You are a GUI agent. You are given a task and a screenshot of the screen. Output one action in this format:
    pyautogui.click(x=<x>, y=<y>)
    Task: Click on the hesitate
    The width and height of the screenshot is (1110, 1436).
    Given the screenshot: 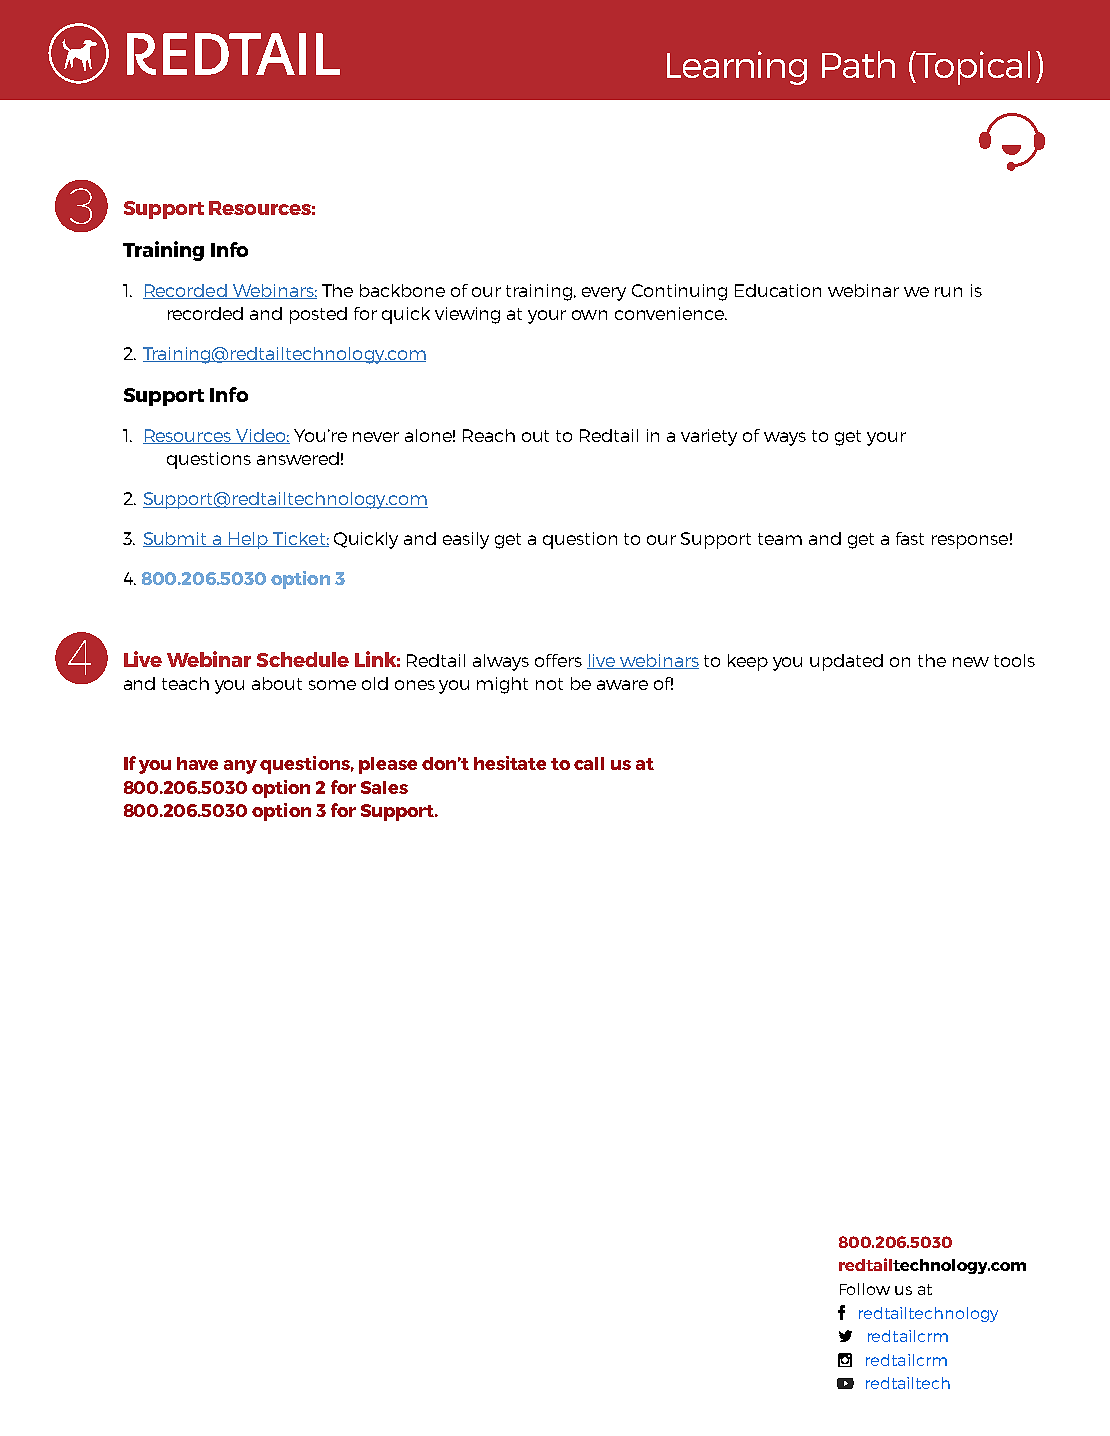 What is the action you would take?
    pyautogui.click(x=510, y=763)
